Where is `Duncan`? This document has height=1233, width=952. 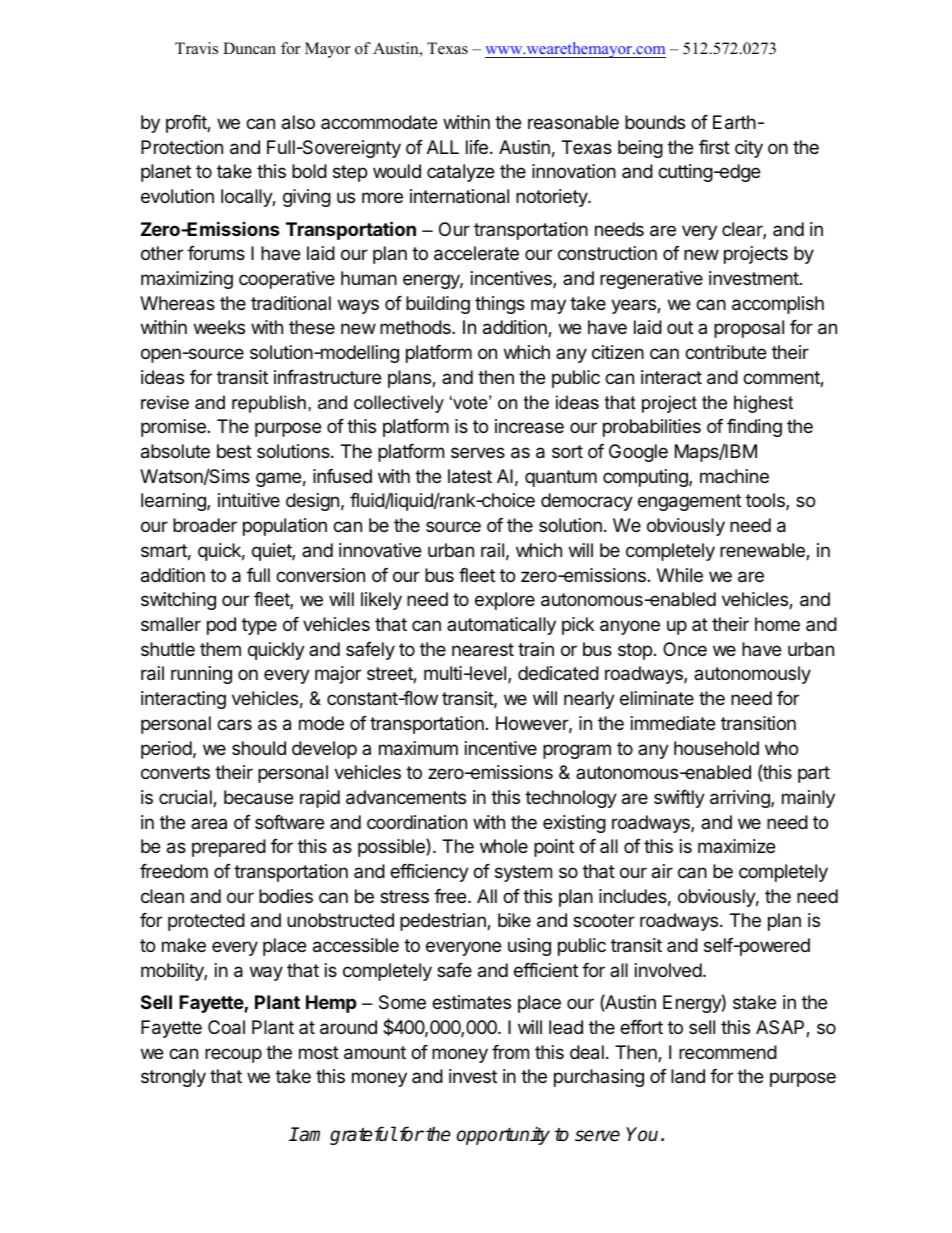
Duncan is located at coordinates (249, 48).
